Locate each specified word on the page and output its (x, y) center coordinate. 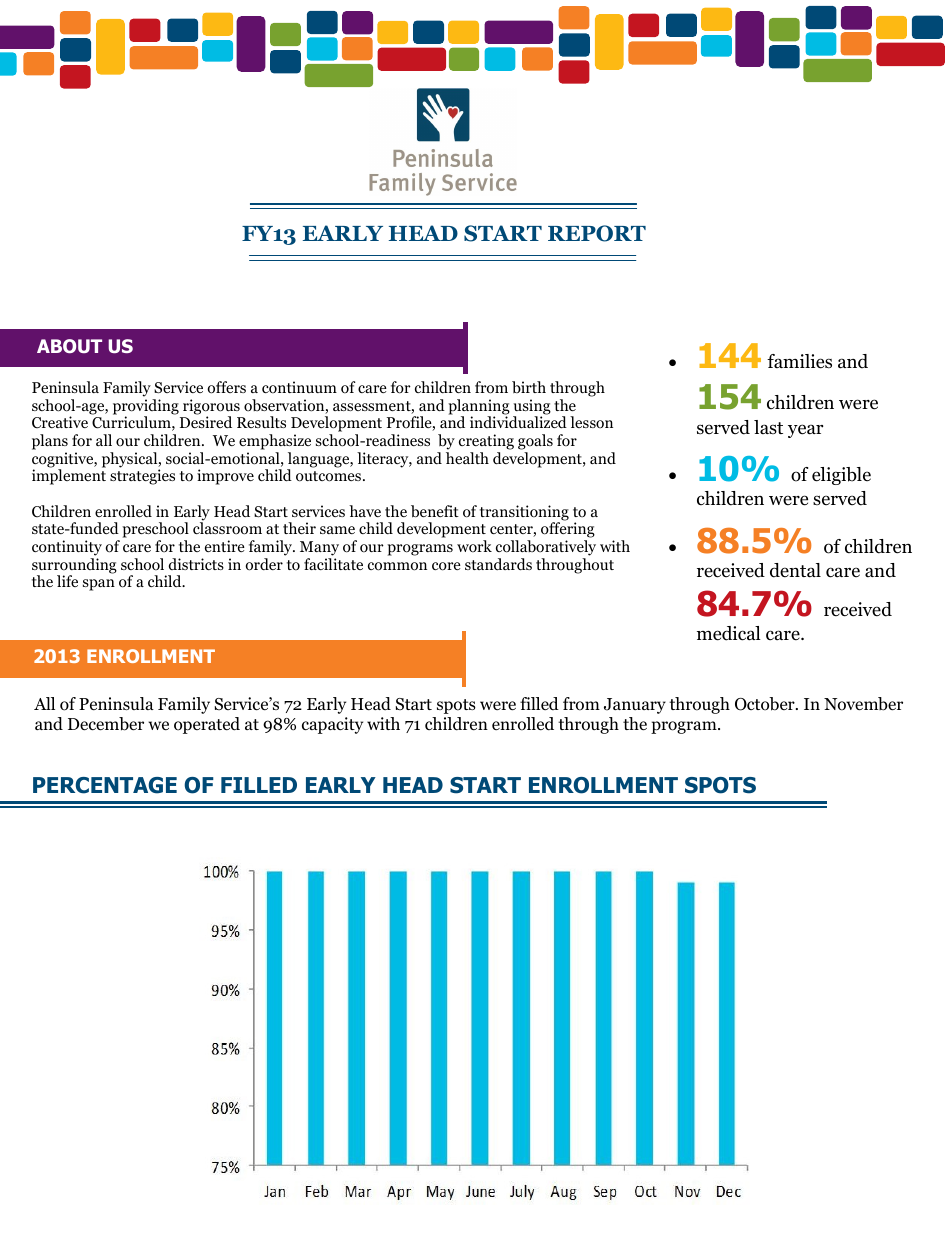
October (766, 704)
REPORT (597, 233)
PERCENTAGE (105, 785)
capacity (332, 725)
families (799, 361)
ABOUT (69, 346)
